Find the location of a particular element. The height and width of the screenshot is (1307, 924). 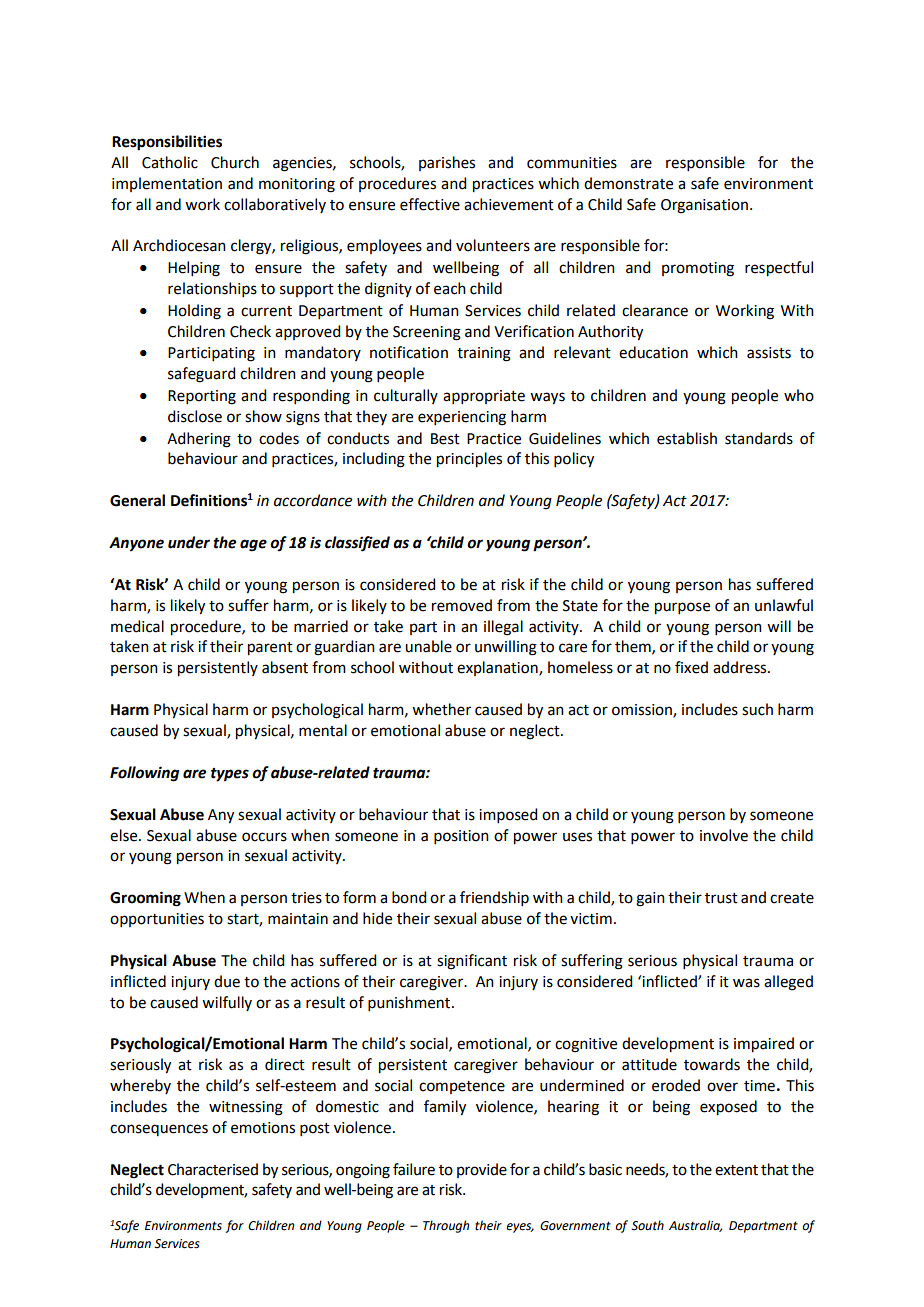

General is located at coordinates (137, 500).
